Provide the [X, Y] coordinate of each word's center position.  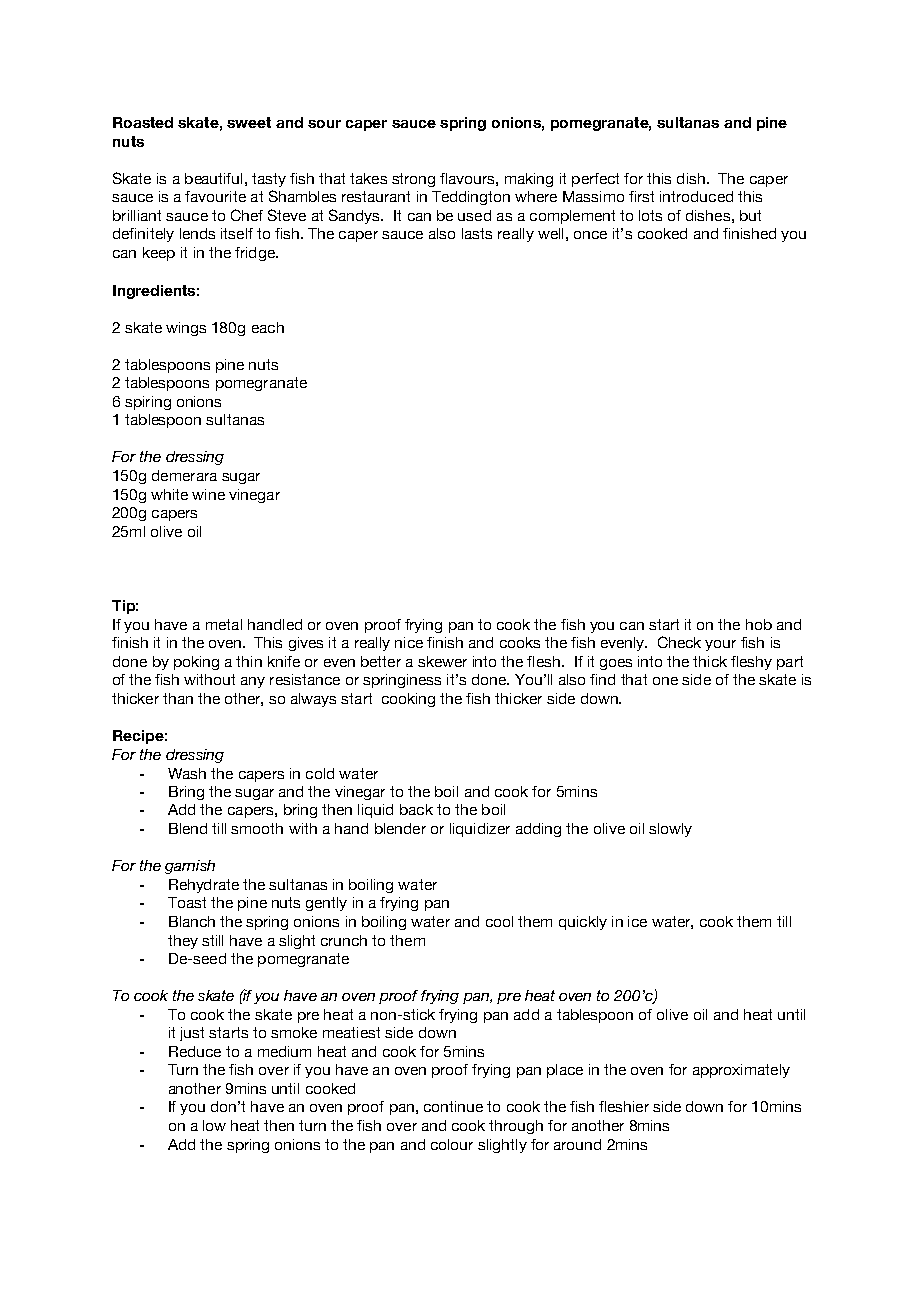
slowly [670, 830]
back [416, 809]
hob [759, 624]
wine [208, 494]
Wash [187, 773]
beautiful [213, 178]
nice [409, 642]
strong [413, 180]
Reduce [195, 1051]
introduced [696, 196]
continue [453, 1106]
